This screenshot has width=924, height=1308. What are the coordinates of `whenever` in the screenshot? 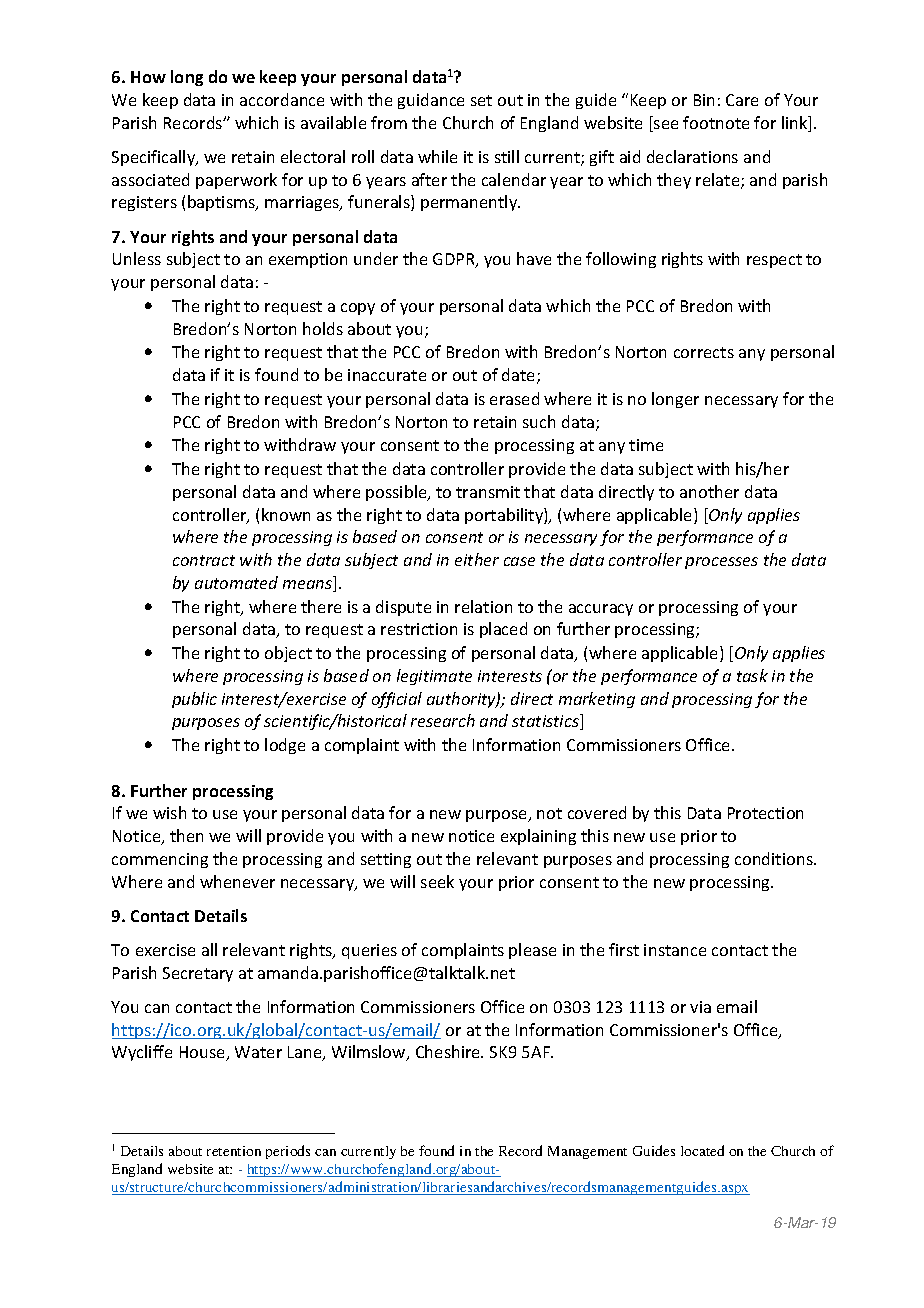 It's located at (237, 881).
